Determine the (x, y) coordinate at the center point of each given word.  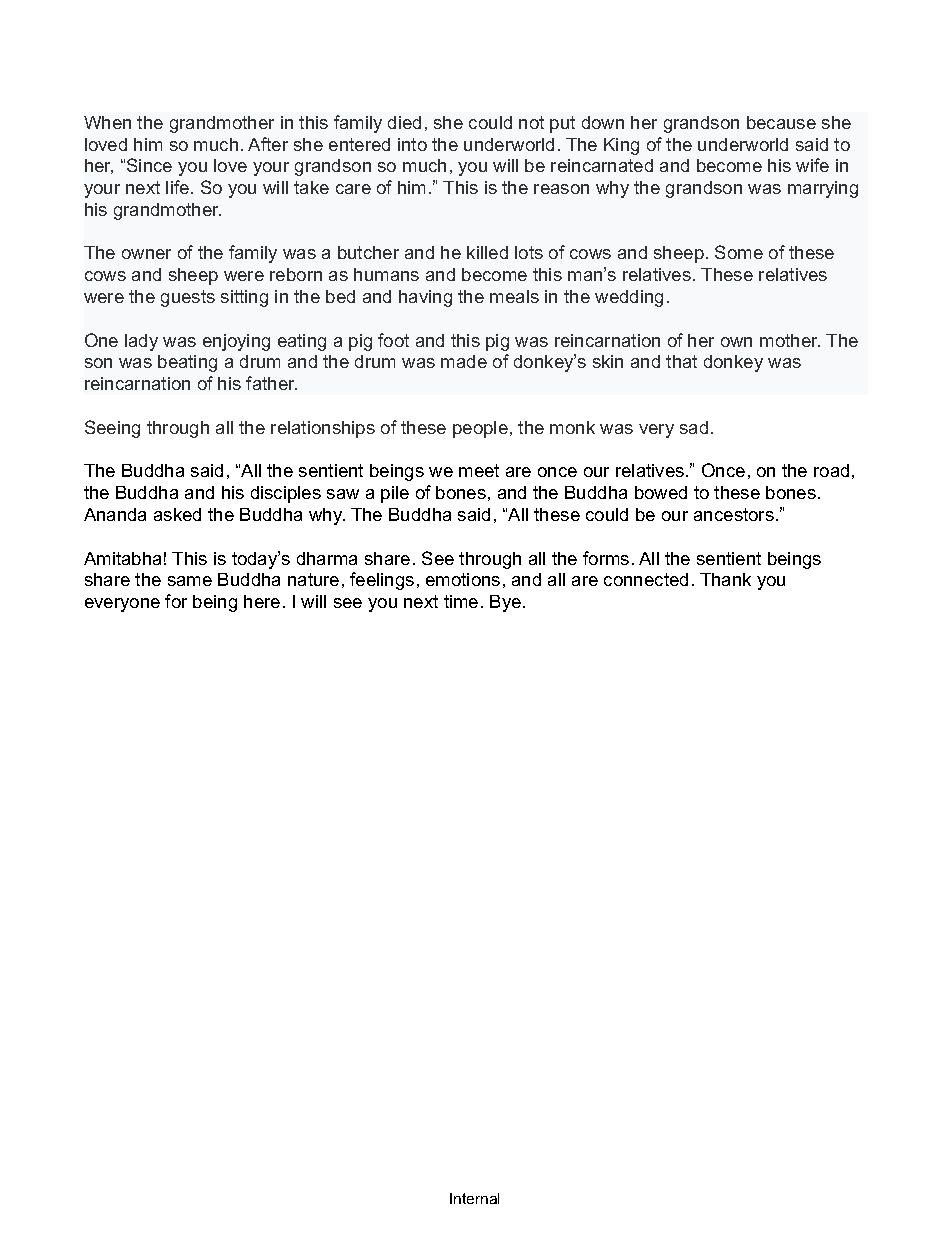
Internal (474, 1198)
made (464, 361)
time (461, 601)
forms (606, 558)
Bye (507, 603)
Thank (725, 579)
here (262, 601)
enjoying (236, 342)
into (412, 144)
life (179, 187)
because (781, 122)
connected (646, 579)
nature (313, 579)
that (681, 361)
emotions (463, 579)
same (190, 581)
